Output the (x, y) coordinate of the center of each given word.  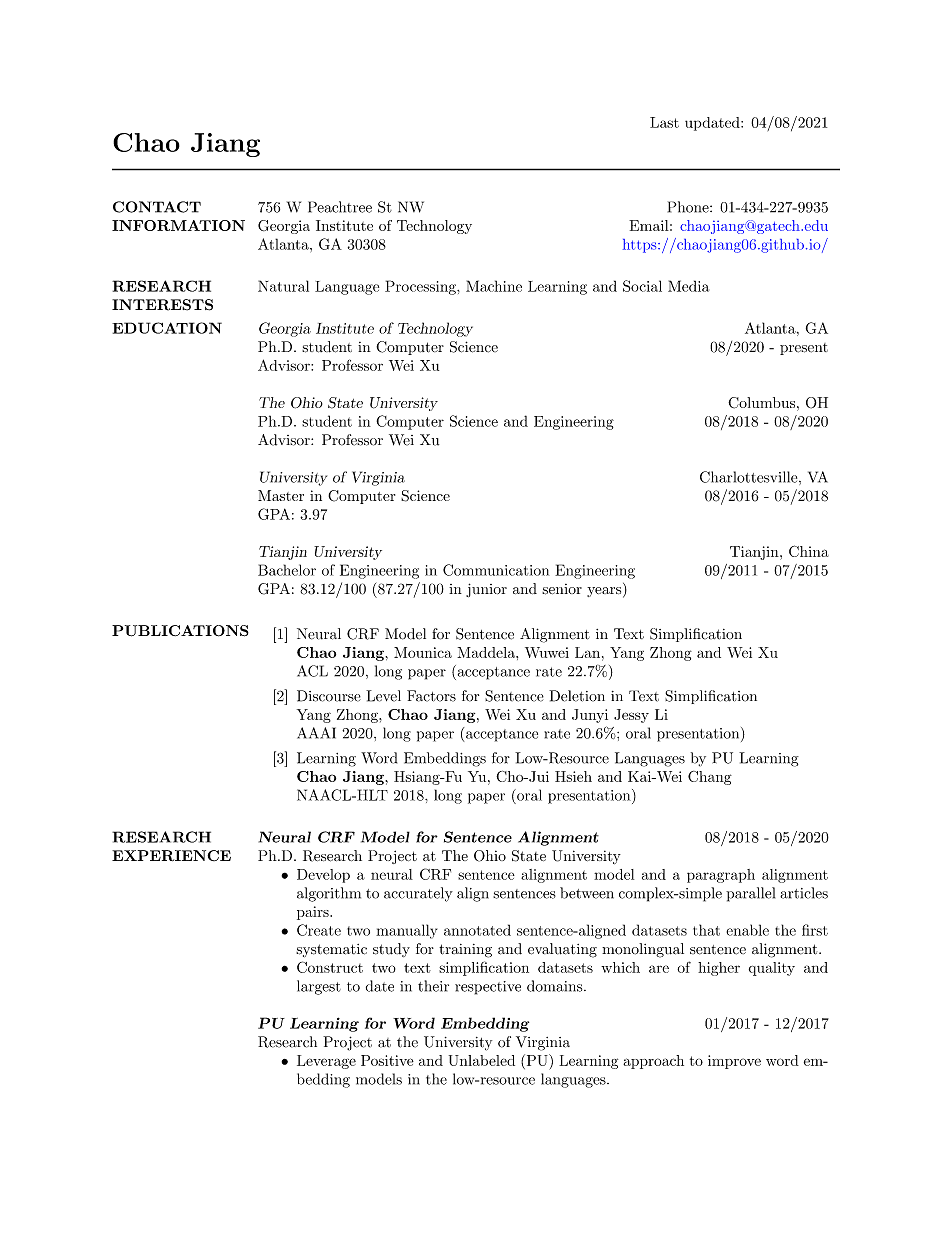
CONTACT (157, 207)
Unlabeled (482, 1060)
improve (734, 1062)
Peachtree (340, 207)
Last (664, 122)
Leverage (326, 1062)
